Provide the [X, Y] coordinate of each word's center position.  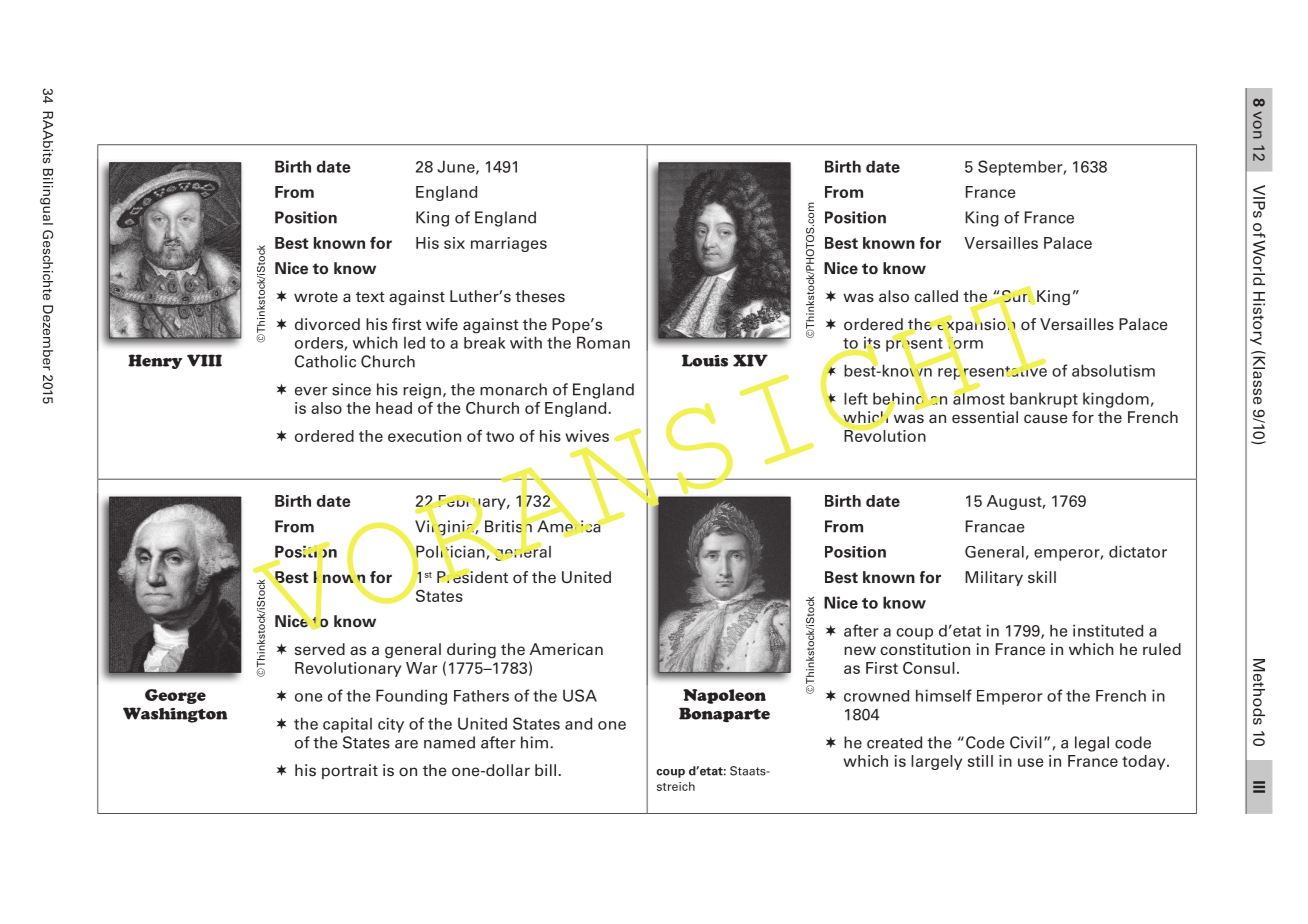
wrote [316, 297]
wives [587, 436]
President [472, 576]
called [936, 296]
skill [1042, 577]
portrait [350, 771]
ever [311, 391]
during [471, 651]
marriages [509, 244]
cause [1046, 419]
